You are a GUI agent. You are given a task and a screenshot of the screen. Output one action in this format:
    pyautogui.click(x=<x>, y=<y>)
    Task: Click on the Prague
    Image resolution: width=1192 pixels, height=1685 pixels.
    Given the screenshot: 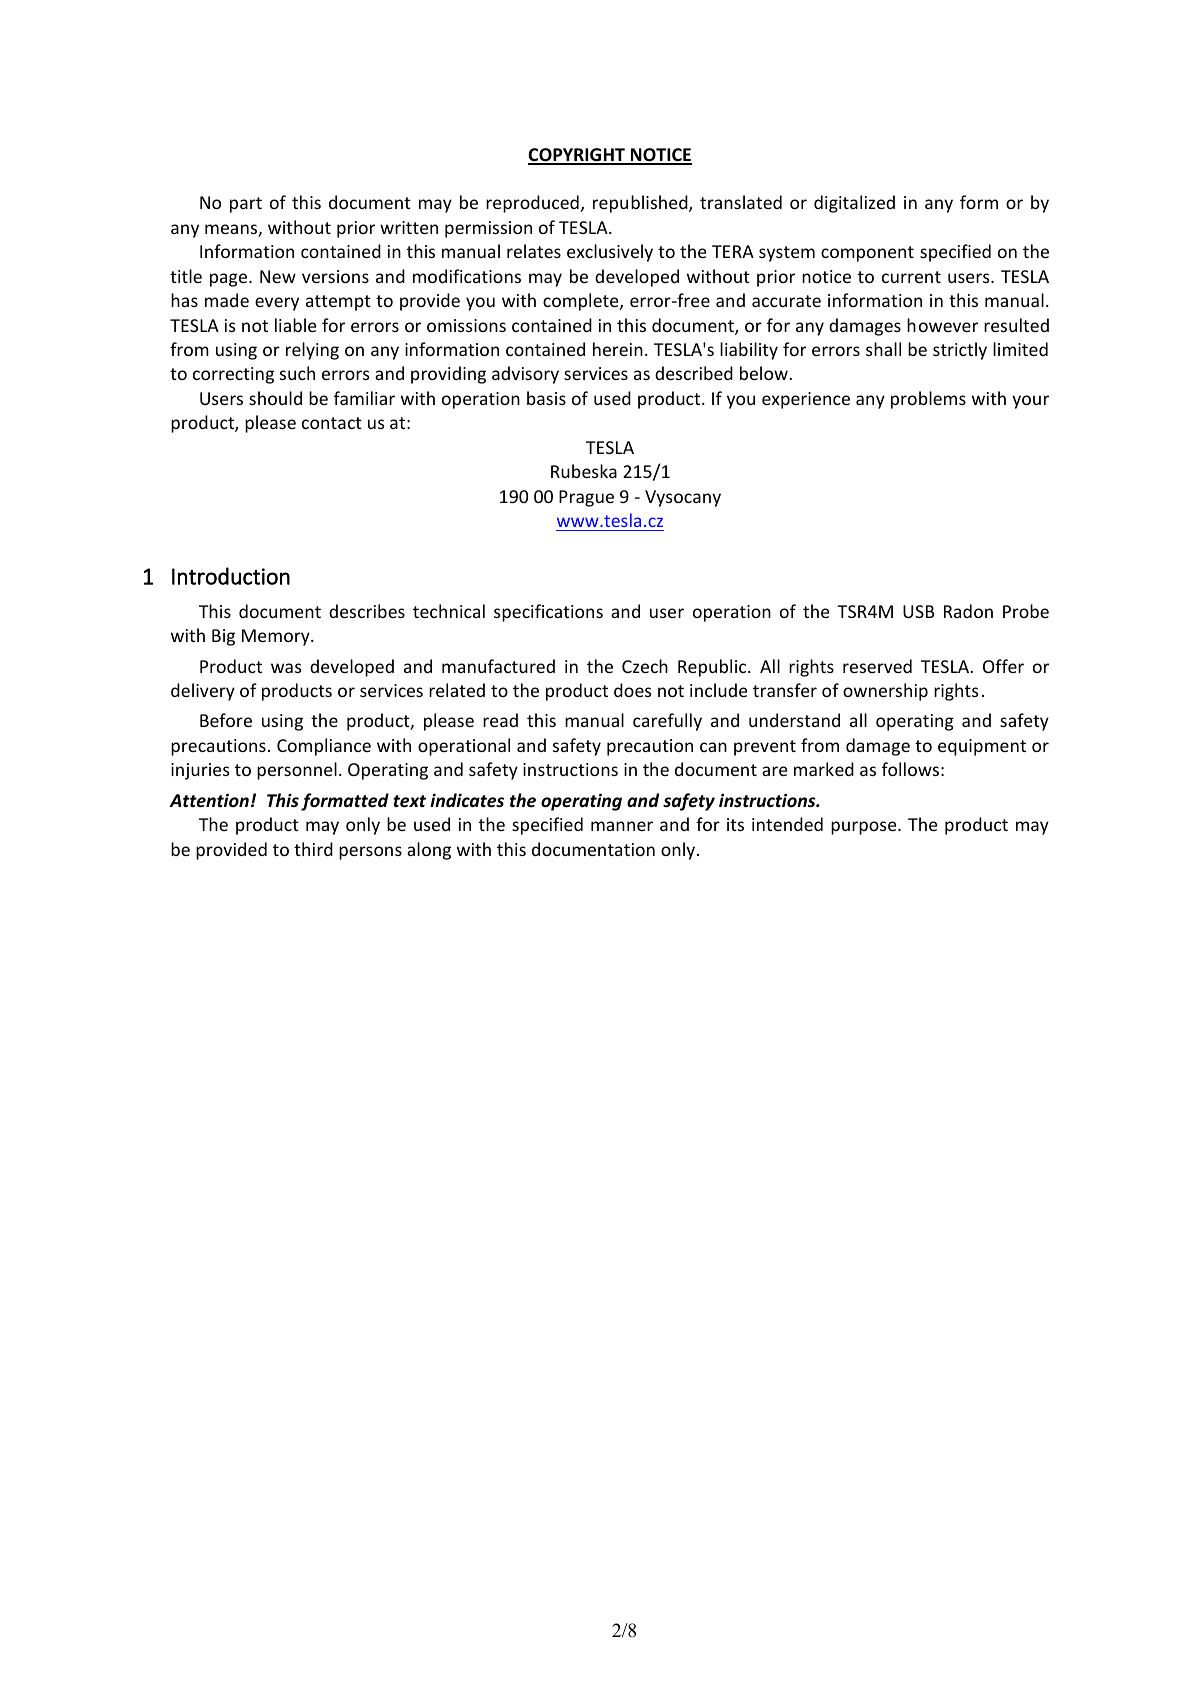 What is the action you would take?
    pyautogui.click(x=586, y=498)
